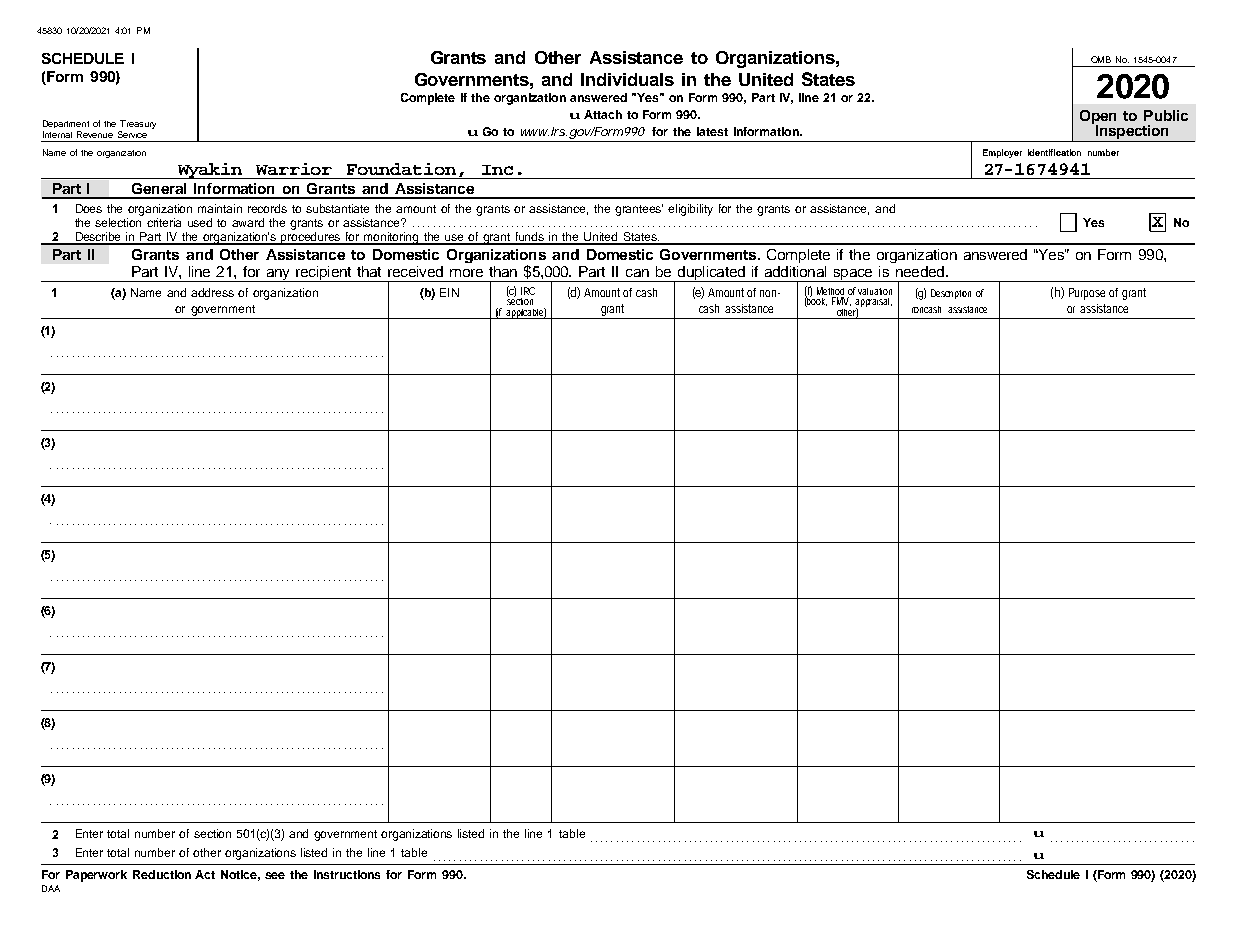 The width and height of the document is (1233, 952). What do you see at coordinates (525, 313) in the document?
I see `applicable` at bounding box center [525, 313].
